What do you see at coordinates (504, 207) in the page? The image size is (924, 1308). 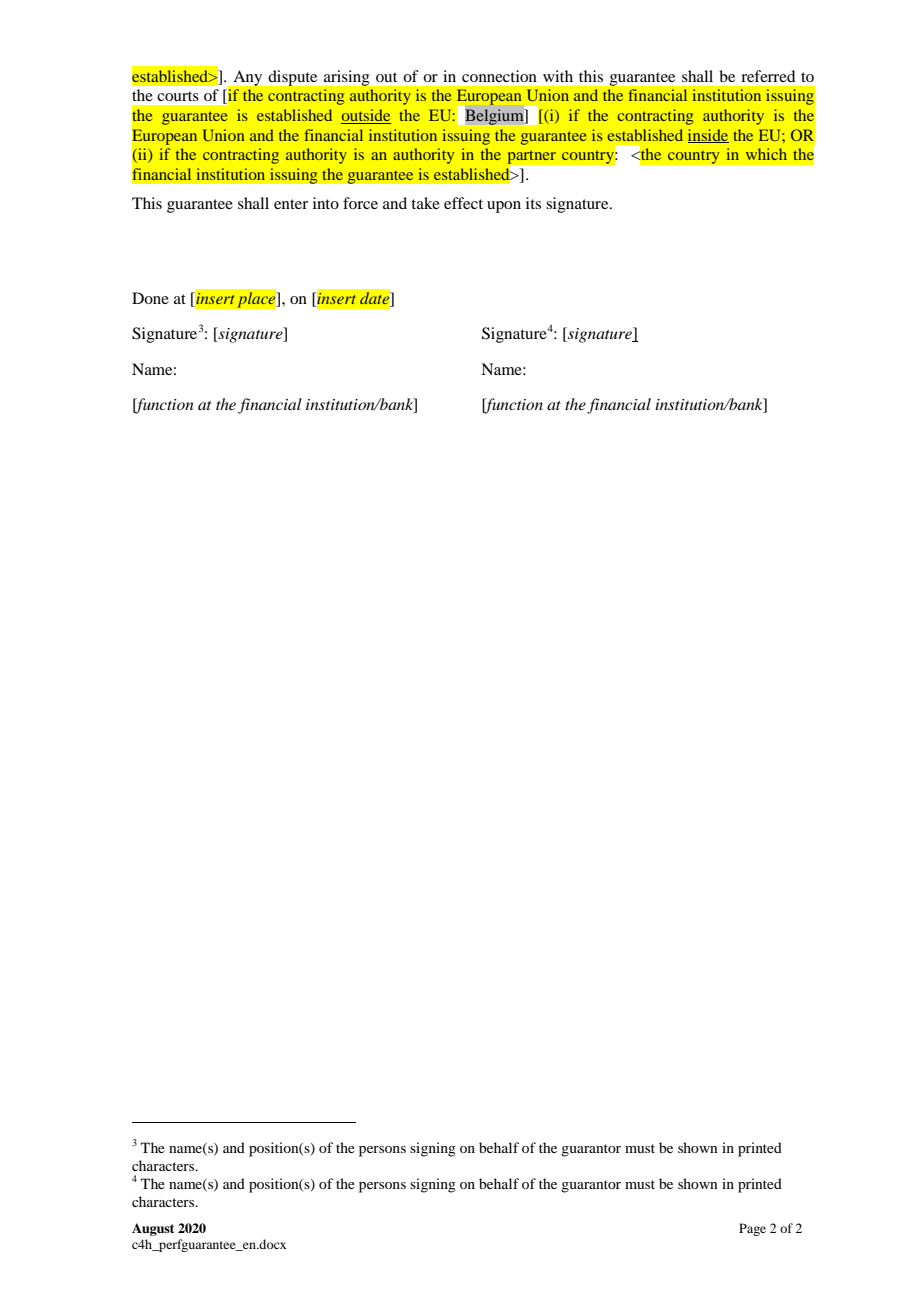 I see `upon` at bounding box center [504, 207].
